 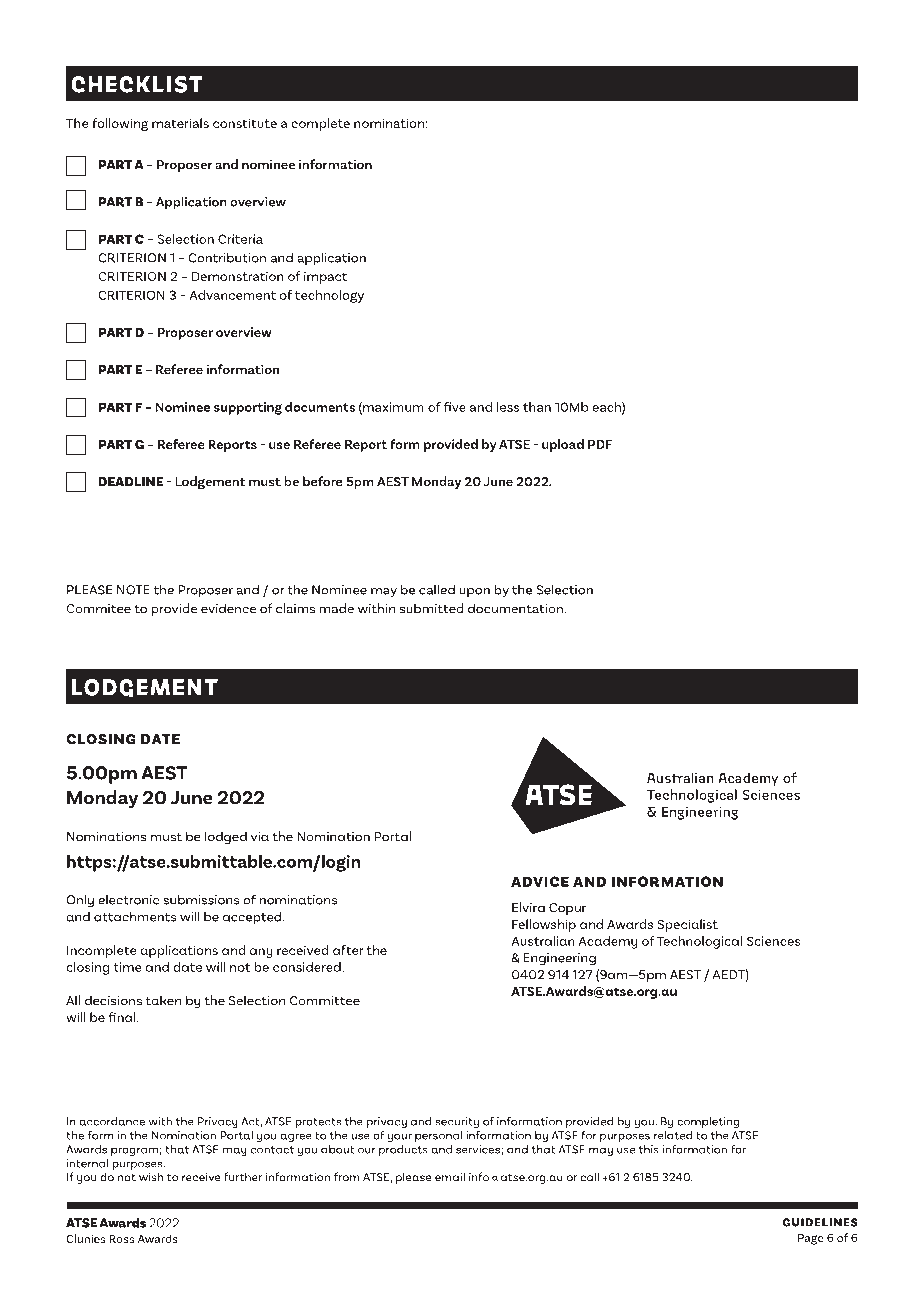 What do you see at coordinates (226, 837) in the screenshot?
I see `lodged` at bounding box center [226, 837].
